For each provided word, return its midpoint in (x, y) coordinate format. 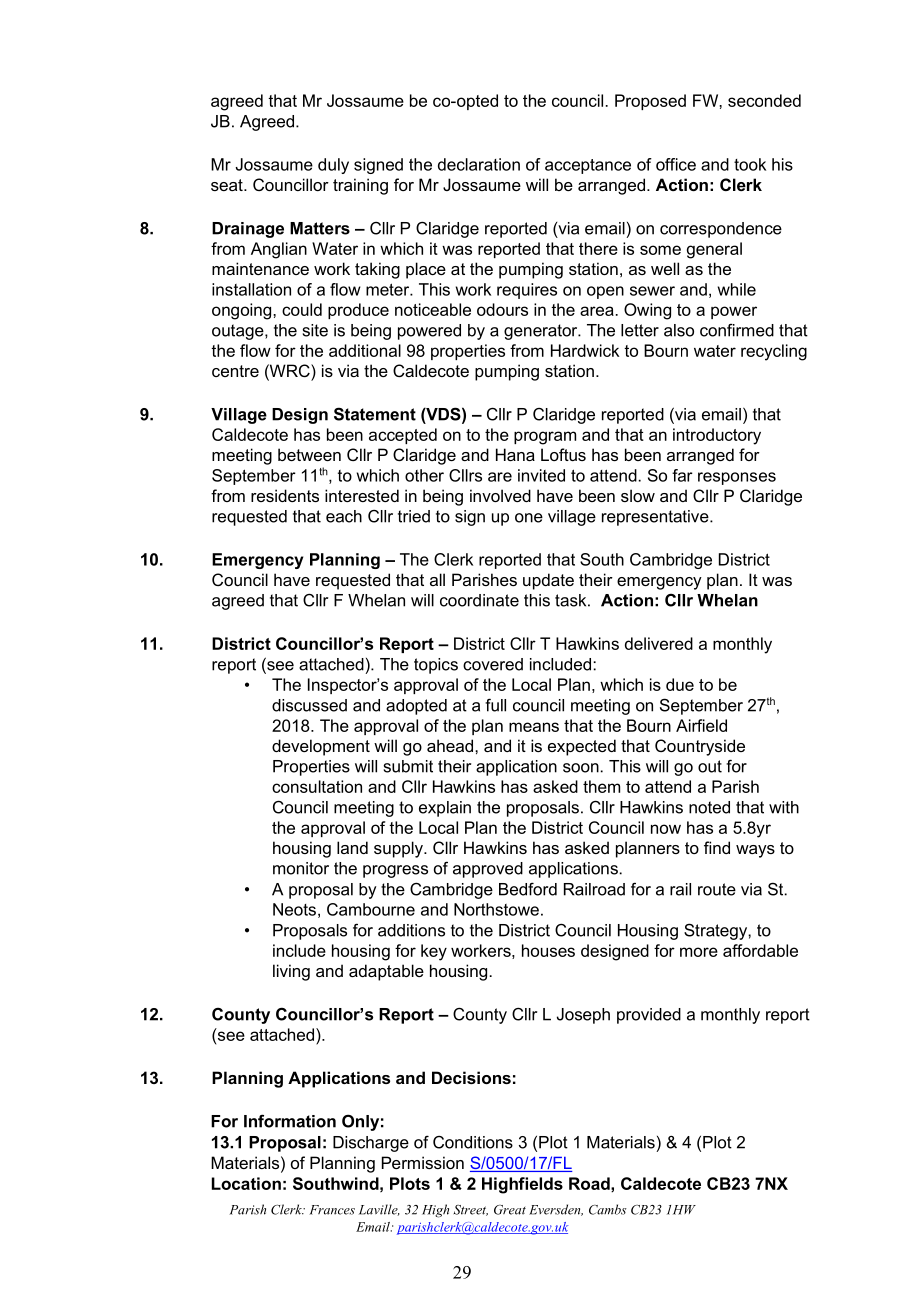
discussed (309, 705)
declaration (479, 164)
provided (649, 1016)
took (750, 164)
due (680, 684)
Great (510, 1210)
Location (246, 1183)
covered (493, 664)
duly (333, 166)
